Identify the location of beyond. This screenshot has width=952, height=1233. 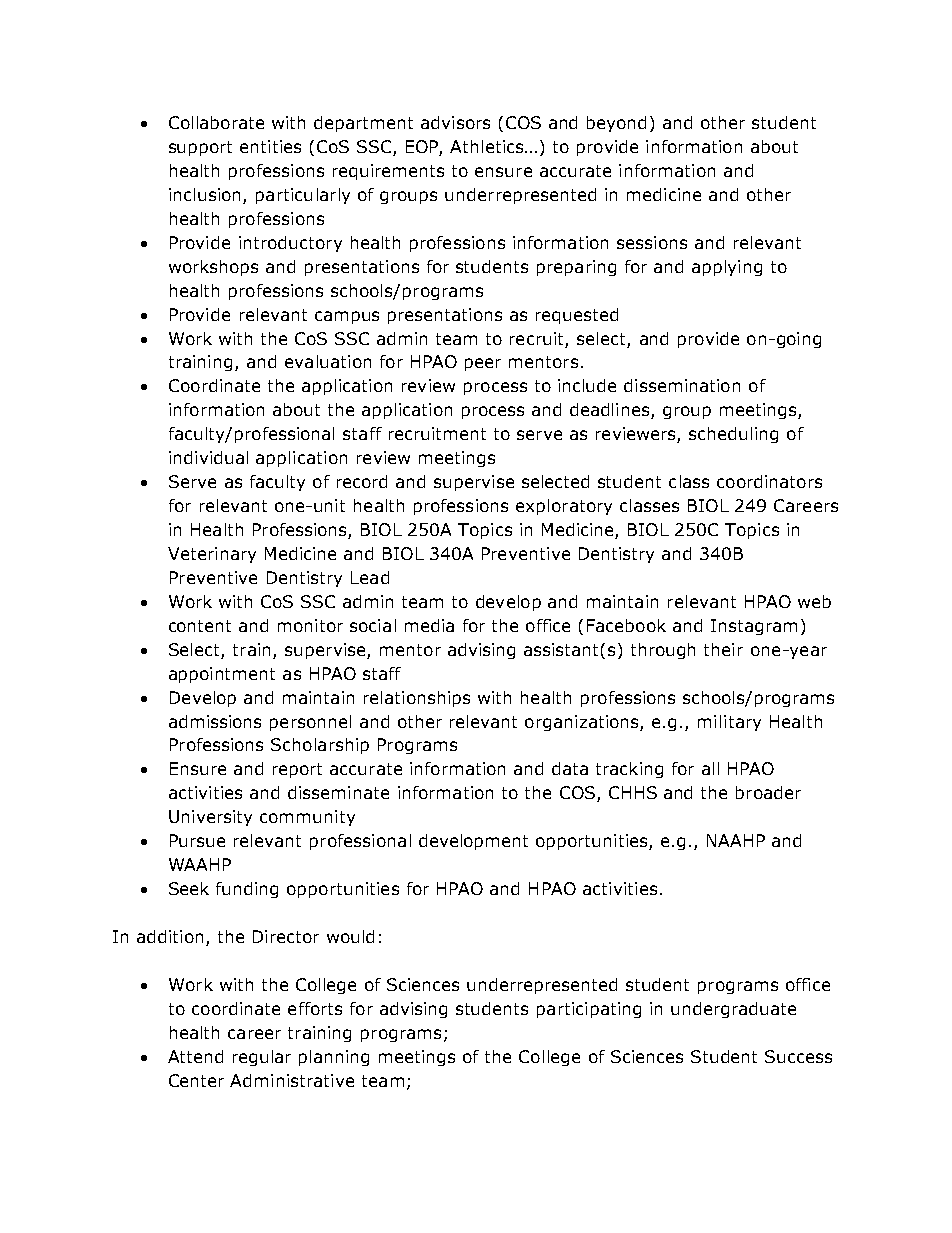
(616, 124).
